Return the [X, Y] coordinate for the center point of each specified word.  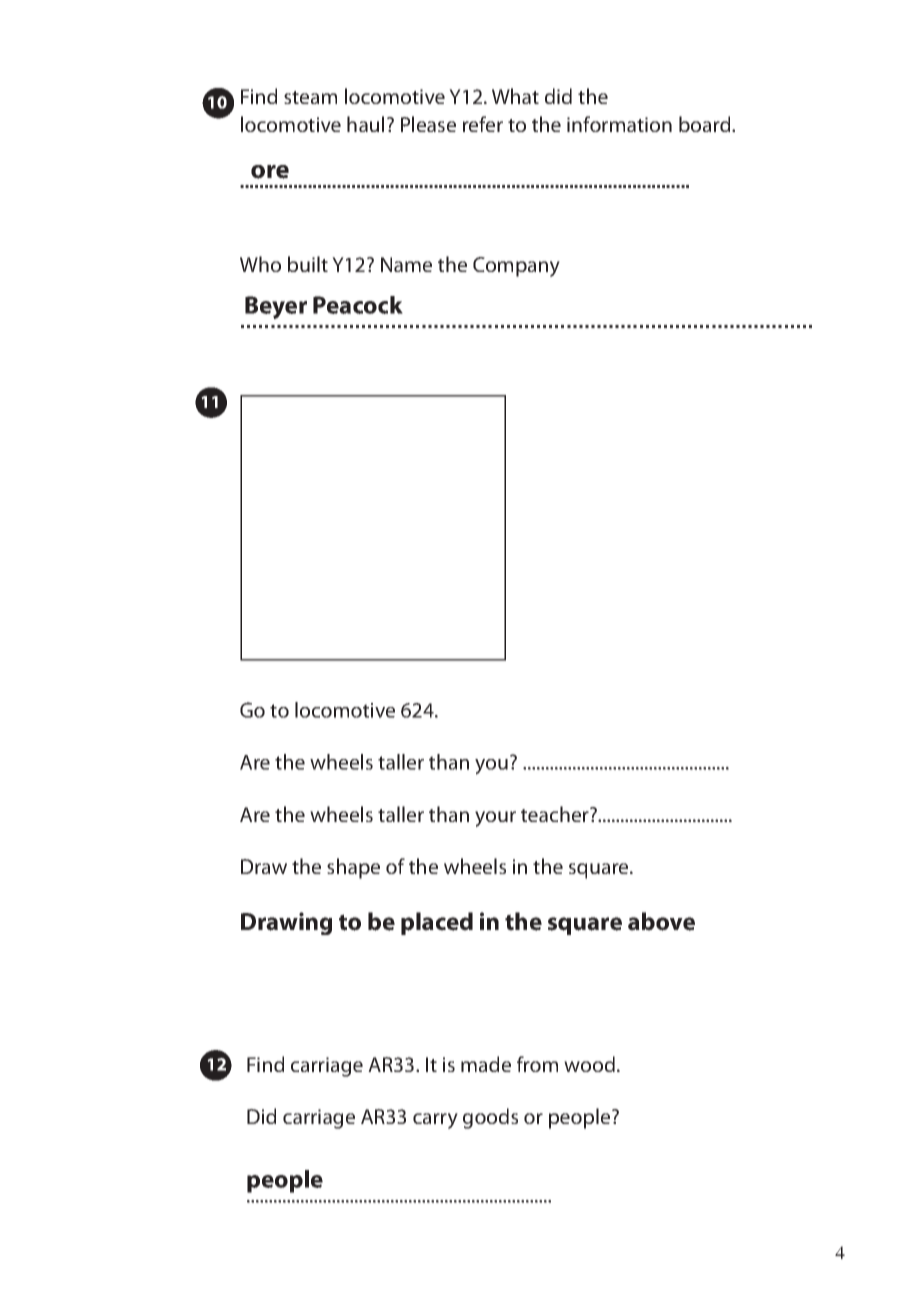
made [486, 1064]
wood [589, 1064]
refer [483, 124]
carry [435, 1121]
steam [310, 97]
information [619, 124]
